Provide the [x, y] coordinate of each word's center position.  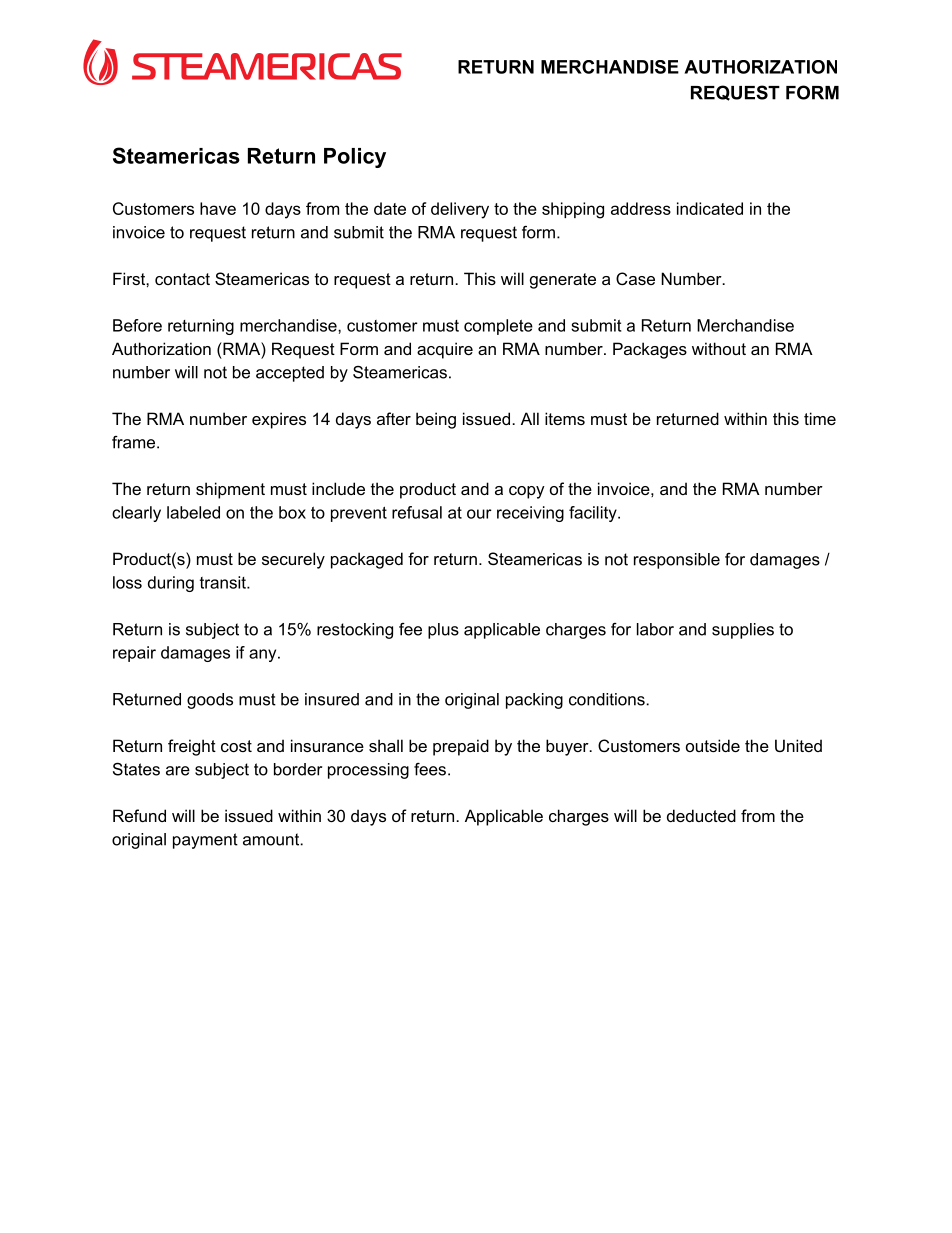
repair [134, 654]
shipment [230, 490]
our [479, 514]
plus [443, 631]
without [719, 348]
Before [137, 325]
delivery [460, 210]
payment [205, 841]
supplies [743, 631]
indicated [710, 208]
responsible [677, 561]
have [218, 208]
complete [498, 327]
